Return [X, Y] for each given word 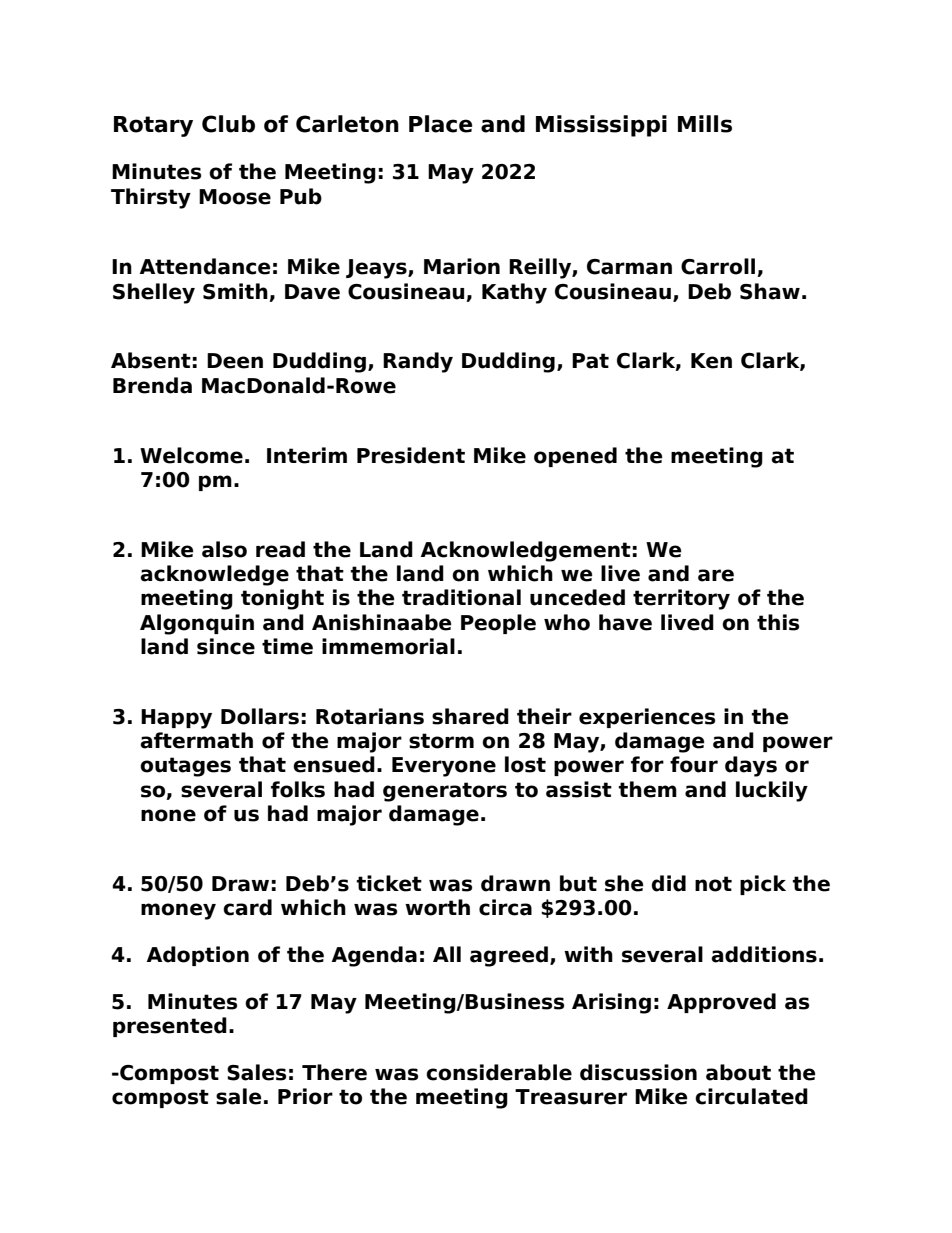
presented [170, 1027]
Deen [235, 361]
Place [440, 124]
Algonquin [197, 624]
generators [445, 792]
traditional [461, 597]
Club [228, 124]
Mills [705, 124]
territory [681, 599]
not [713, 884]
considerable [499, 1072]
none [168, 815]
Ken [711, 361]
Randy [418, 362]
